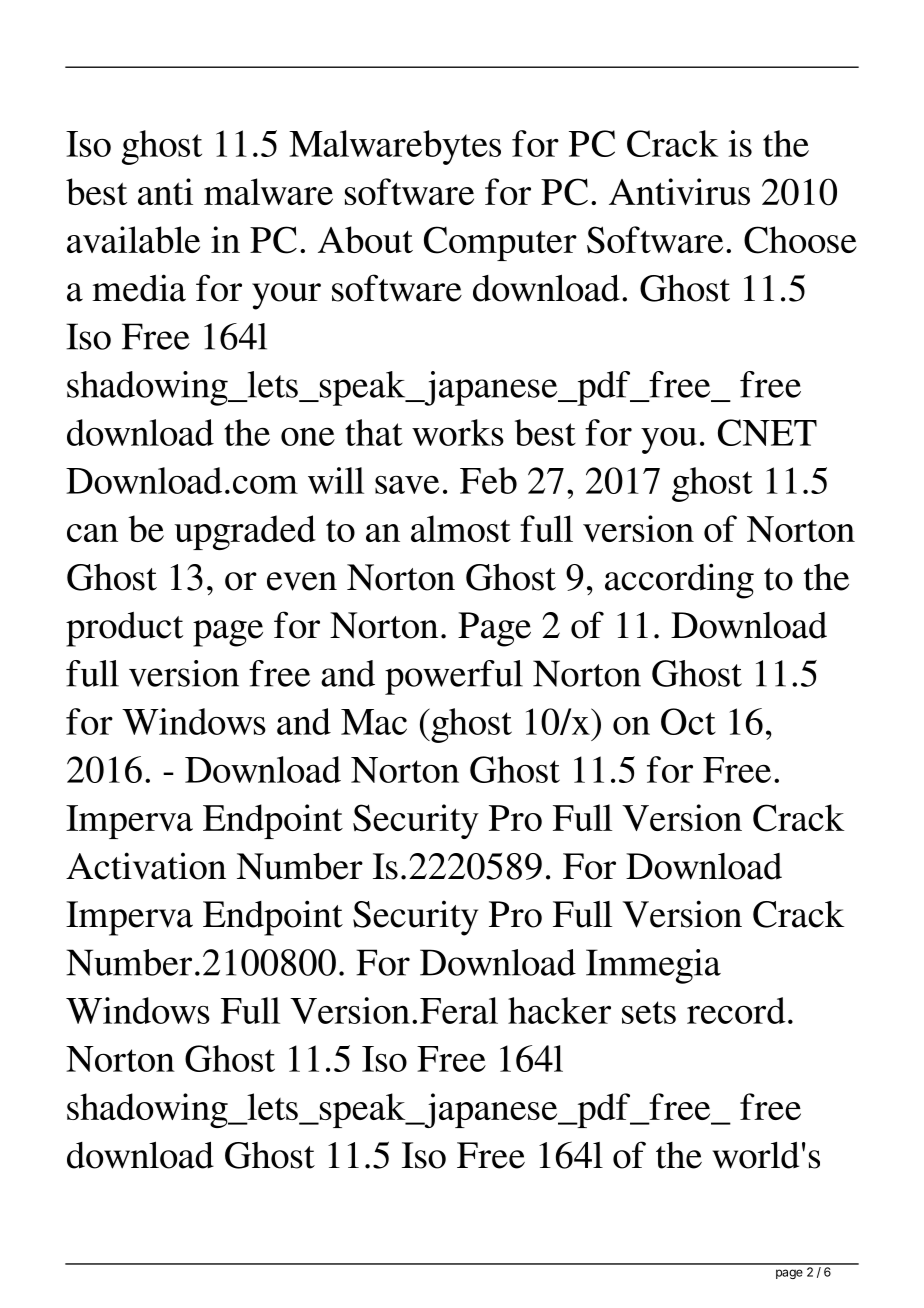  Describe the element at coordinates (139, 288) in the screenshot. I see `media` at that location.
